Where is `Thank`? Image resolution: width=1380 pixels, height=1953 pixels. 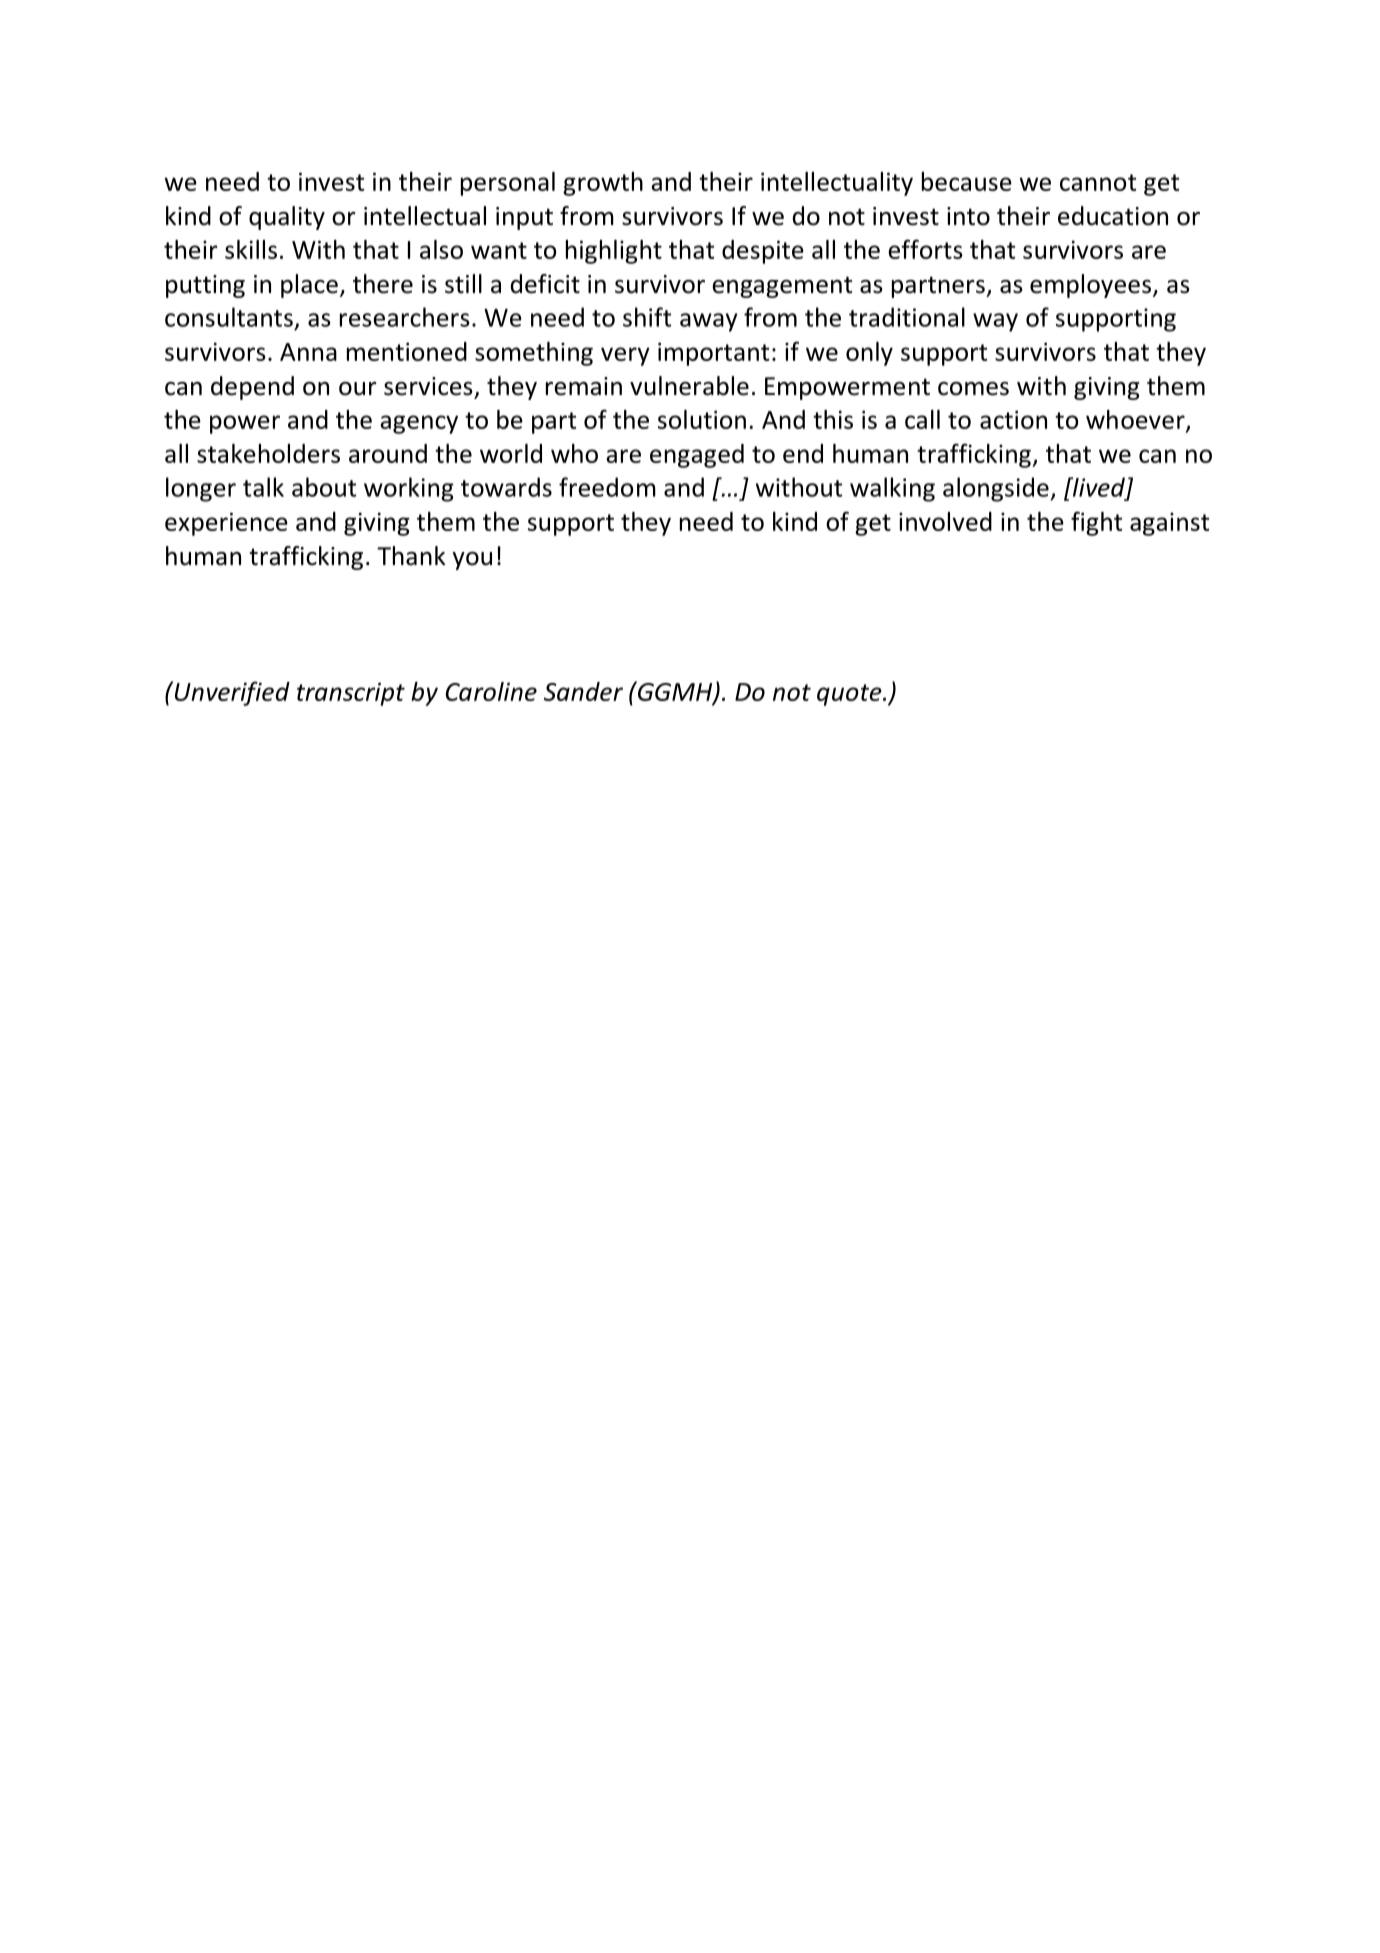 Thank is located at coordinates (411, 556).
